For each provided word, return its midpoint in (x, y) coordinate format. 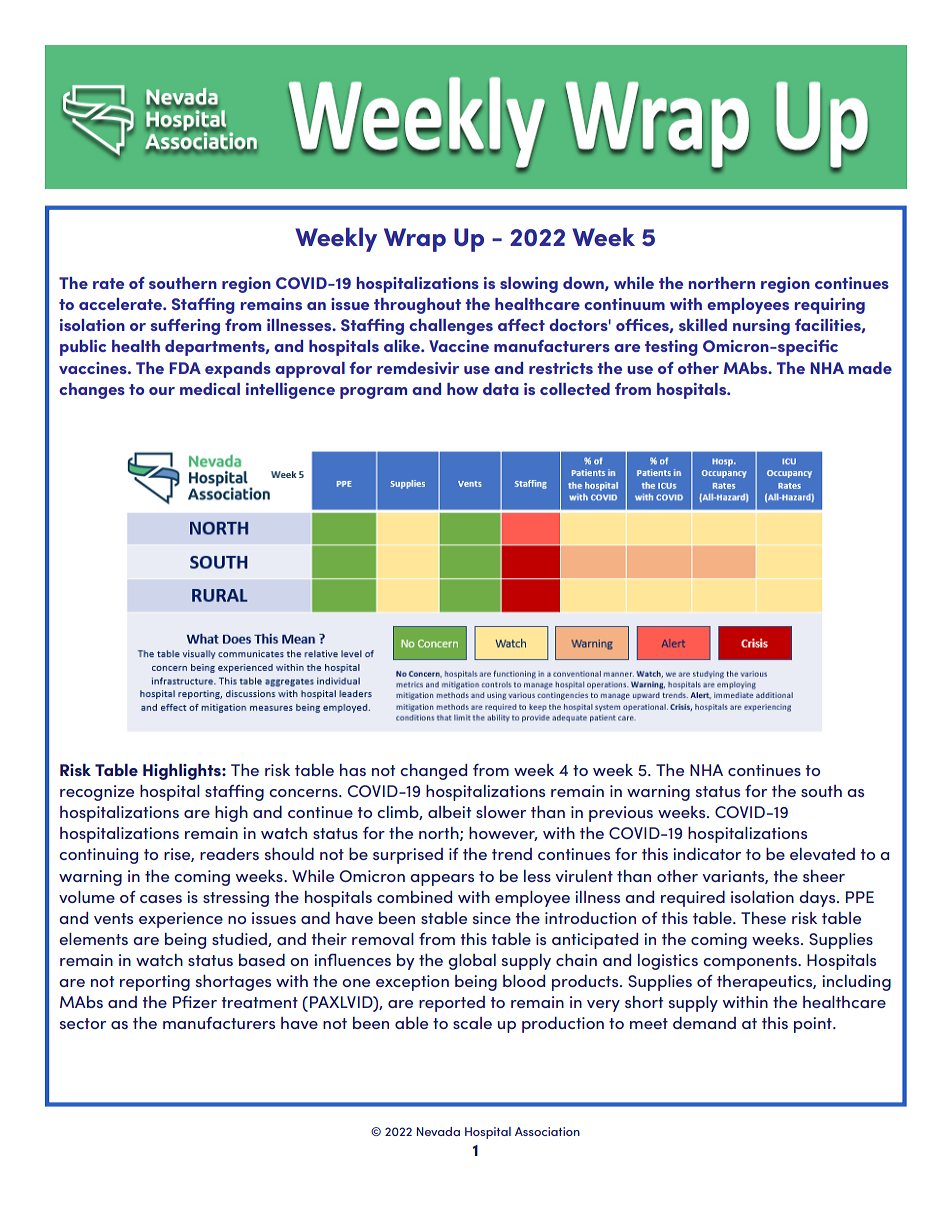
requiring (830, 306)
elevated (822, 854)
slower (501, 812)
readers (229, 854)
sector (83, 1023)
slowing (529, 285)
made (870, 368)
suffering (185, 327)
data (501, 389)
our (162, 391)
